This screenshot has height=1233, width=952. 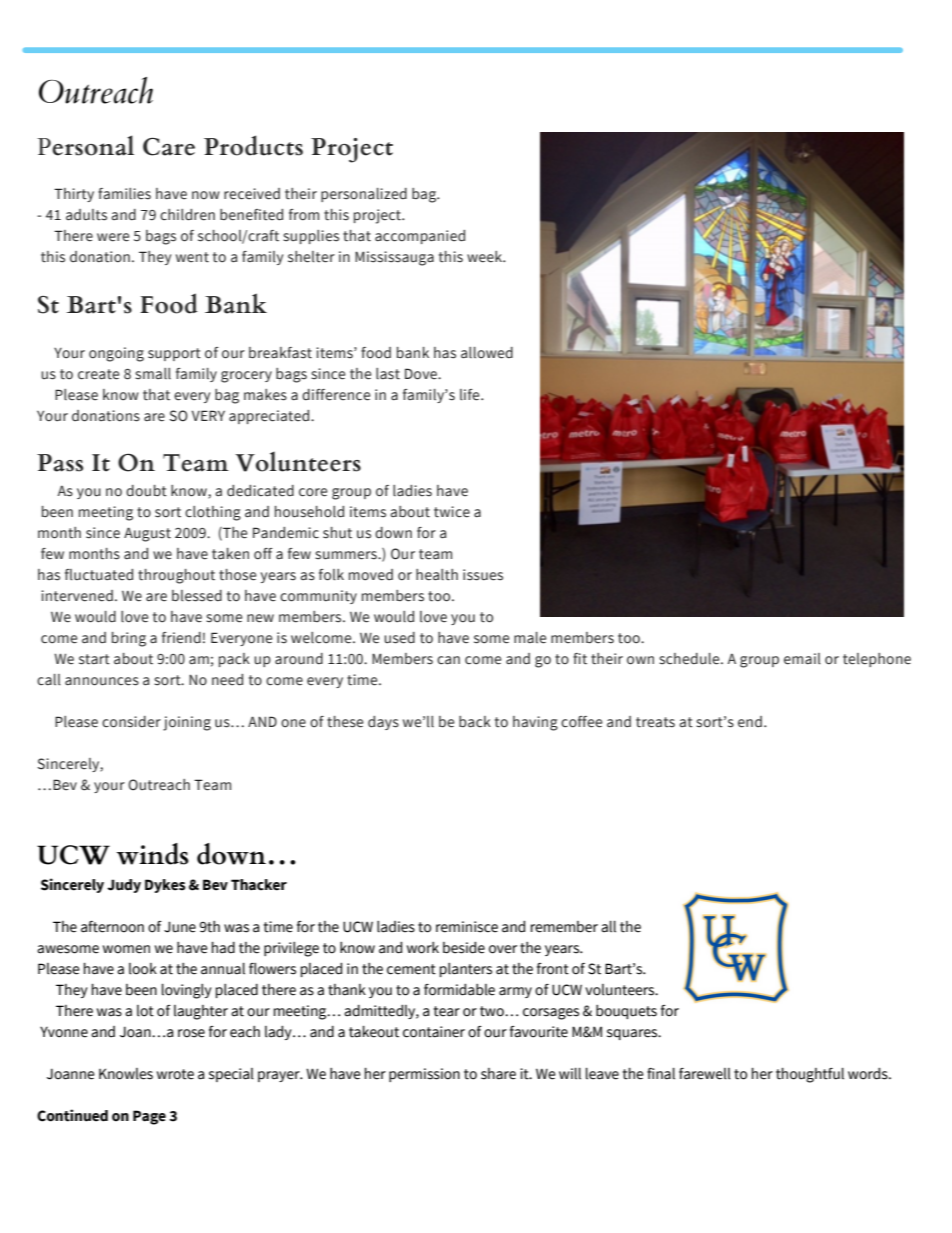 I want to click on accompanied, so click(x=420, y=237).
